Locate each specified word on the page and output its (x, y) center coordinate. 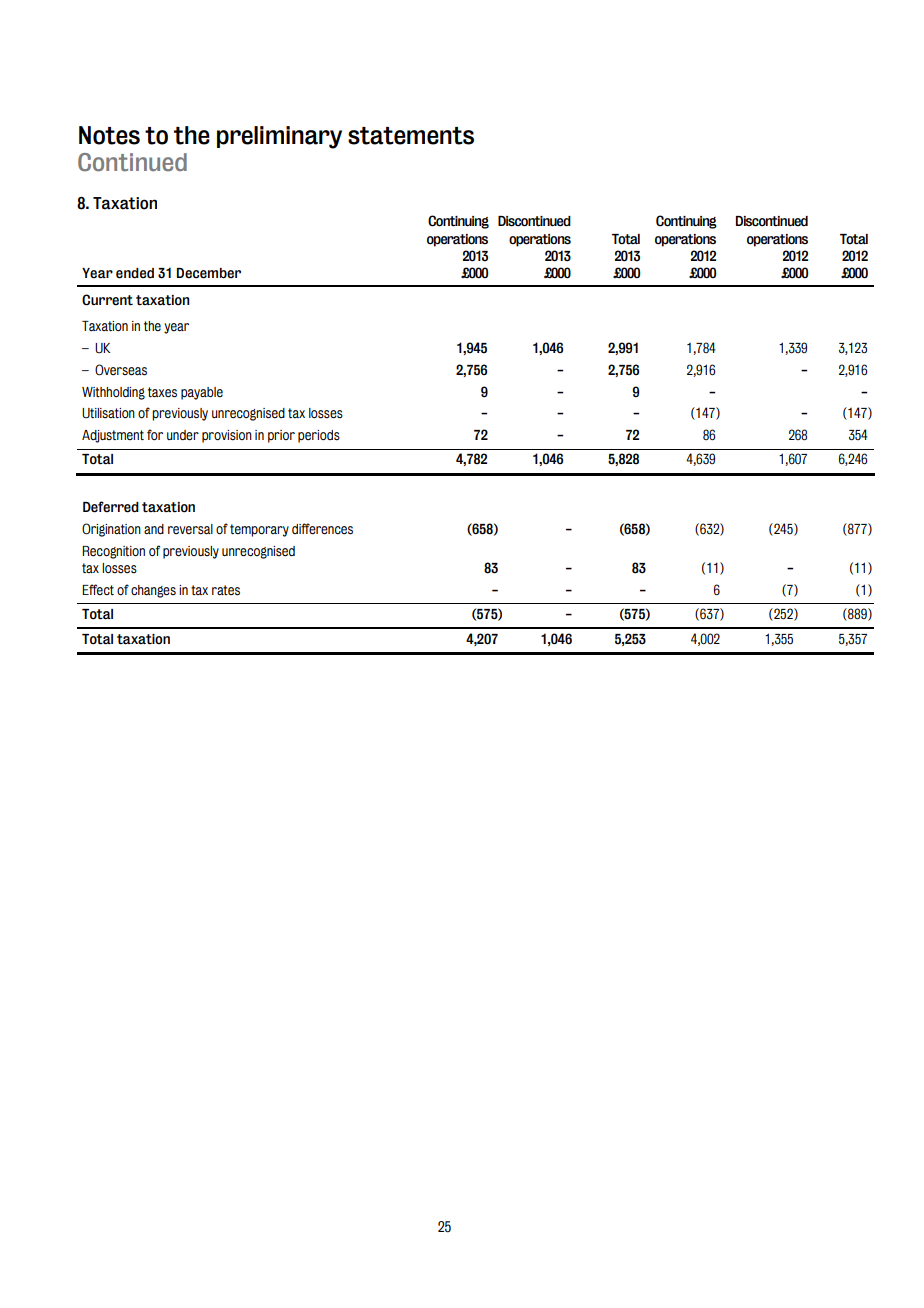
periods (319, 436)
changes (153, 591)
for (155, 434)
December (209, 273)
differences (322, 529)
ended (135, 273)
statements (411, 136)
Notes (109, 135)
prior (281, 436)
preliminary (279, 137)
